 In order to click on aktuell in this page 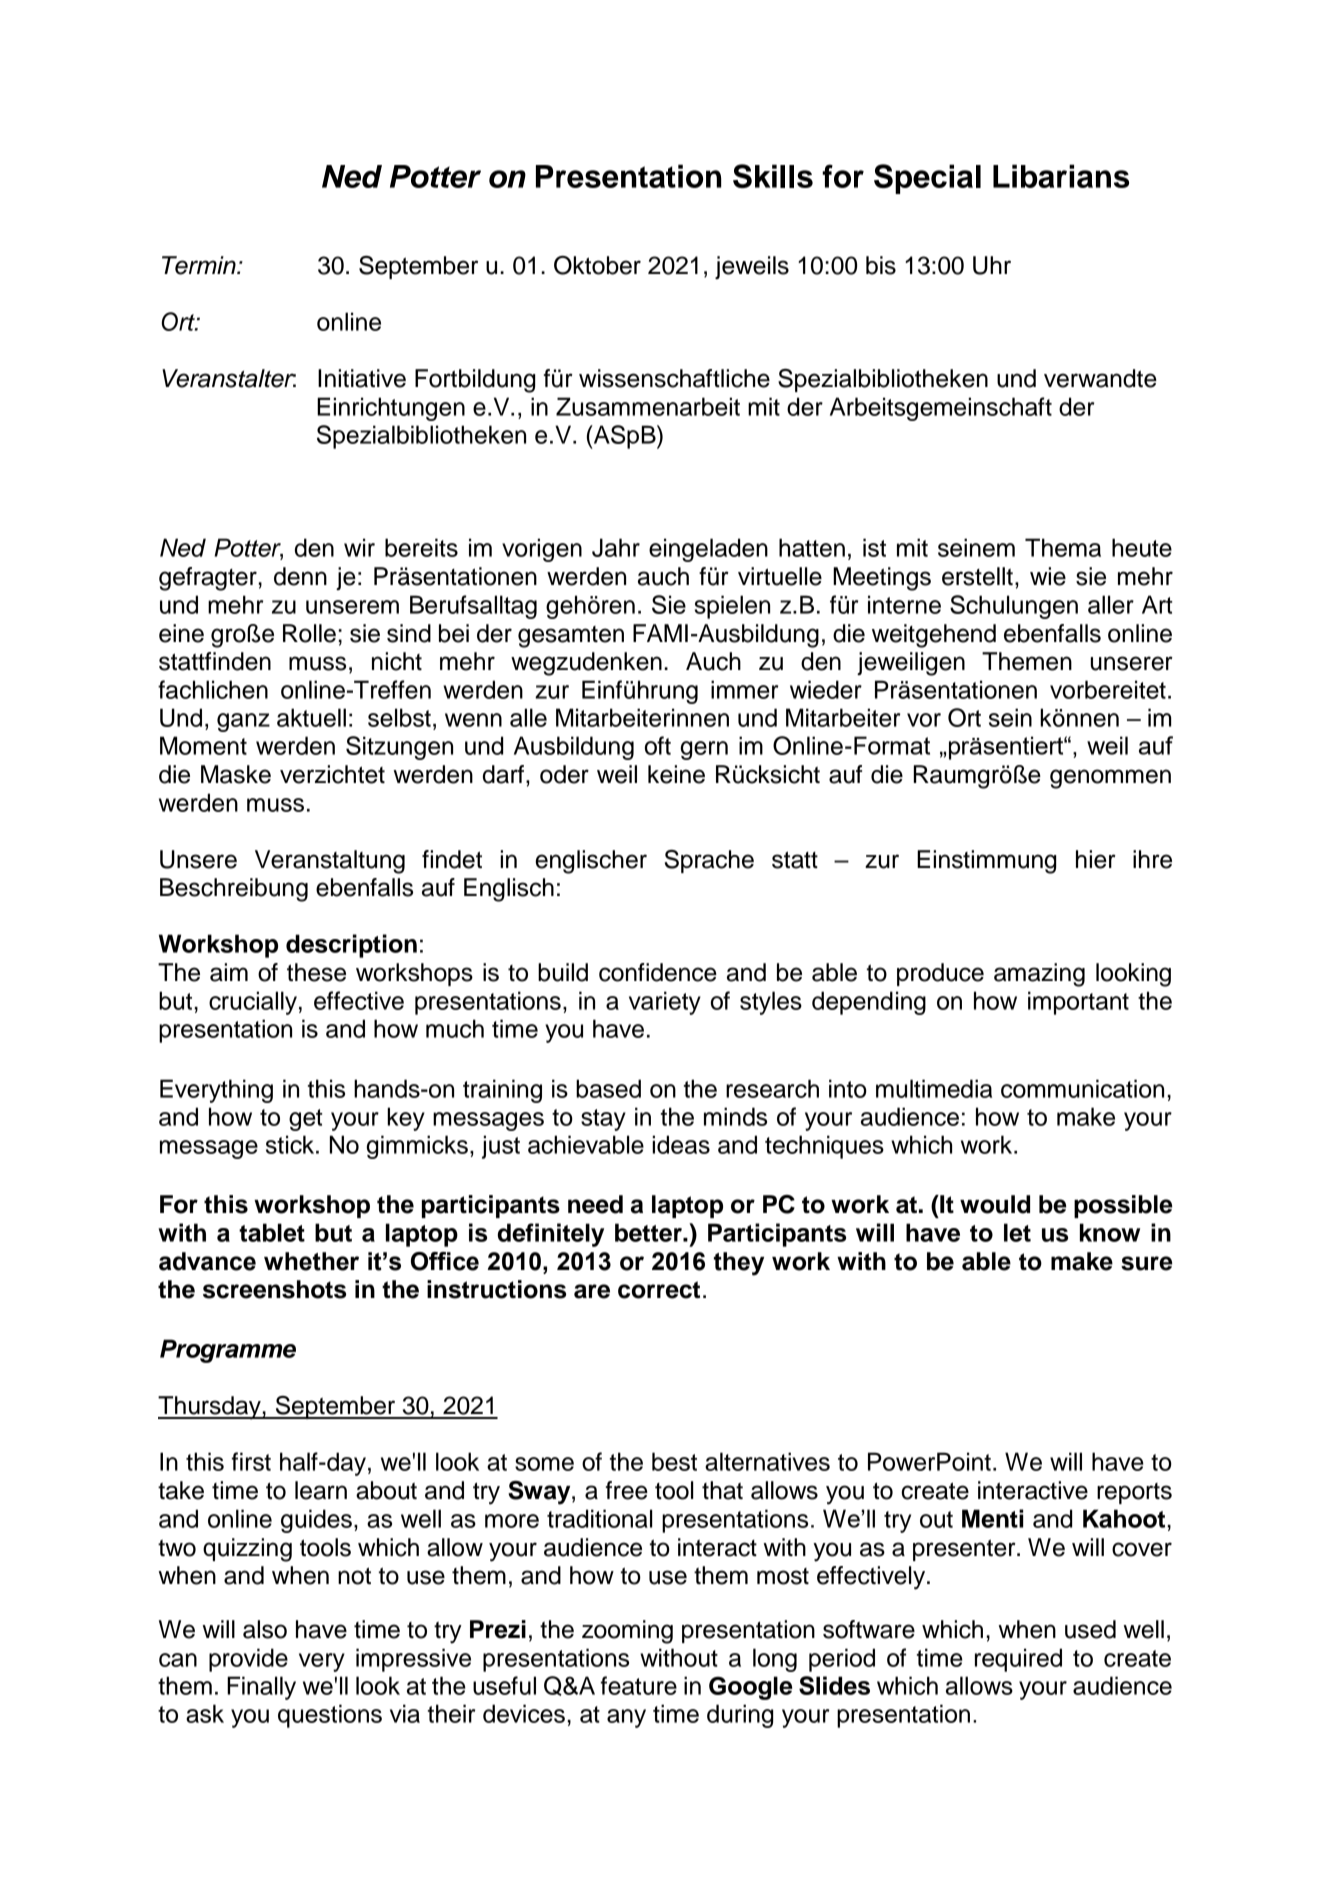, I will do `click(311, 717)`.
